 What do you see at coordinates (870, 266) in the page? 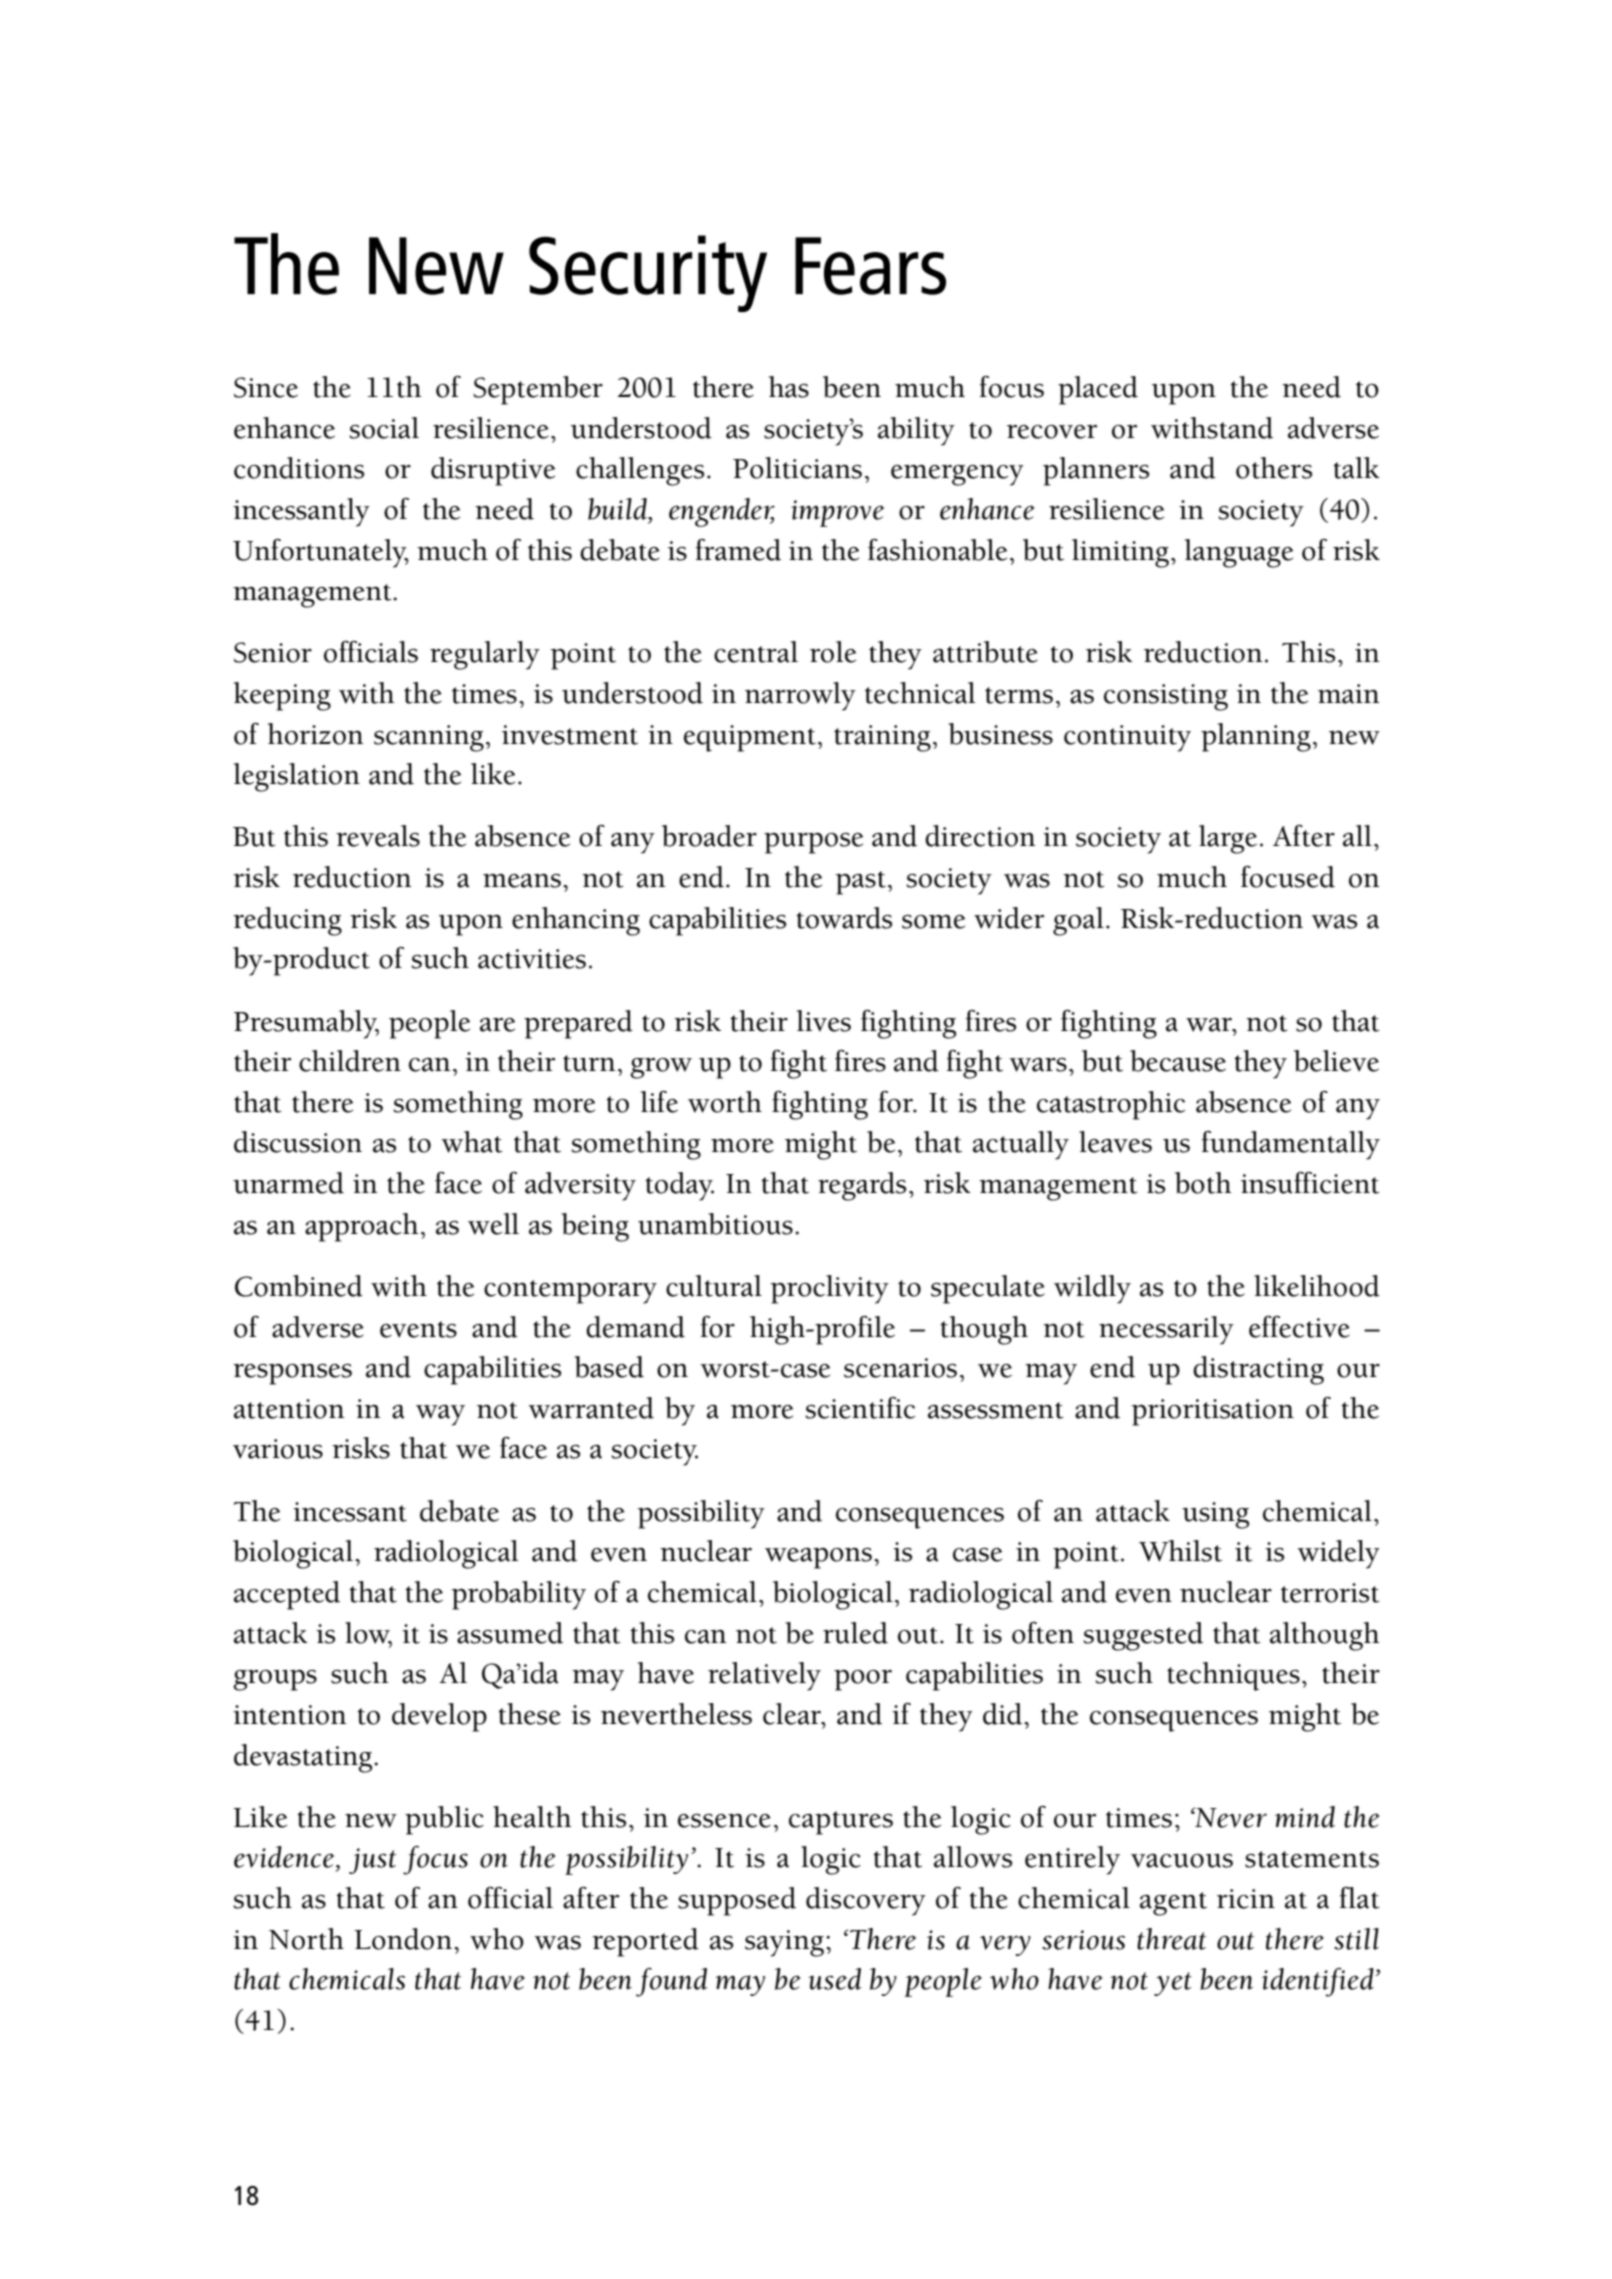
I see `Fears` at bounding box center [870, 266].
